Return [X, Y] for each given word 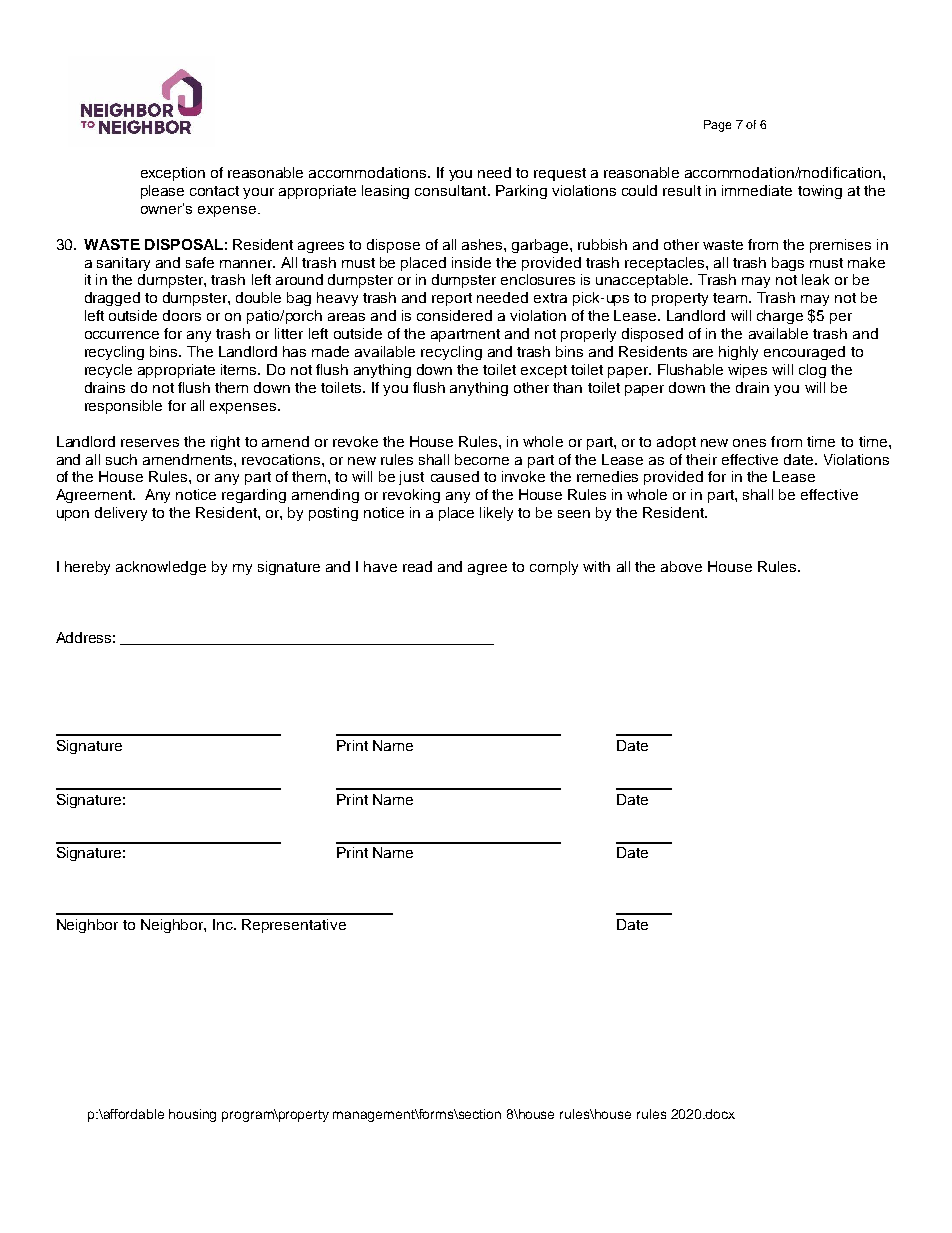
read [417, 566]
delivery [121, 514]
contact [214, 191]
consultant [452, 190]
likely [496, 514]
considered [454, 315]
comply [554, 568]
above [681, 566]
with [596, 566]
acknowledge [161, 568]
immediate [757, 190]
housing [192, 1115]
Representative [294, 926]
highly [738, 353]
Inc [224, 924]
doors [182, 315]
